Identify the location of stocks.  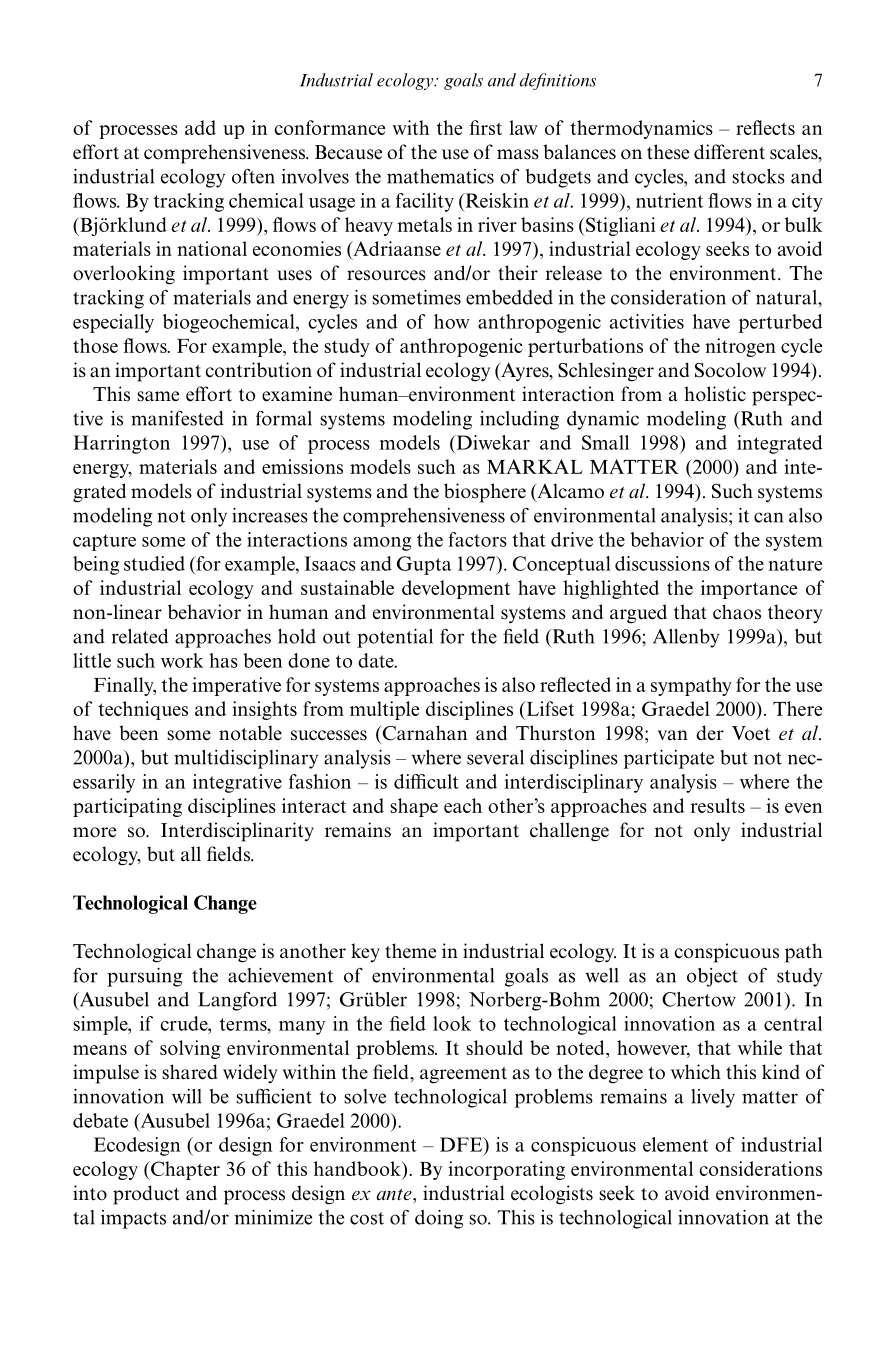
(758, 176).
